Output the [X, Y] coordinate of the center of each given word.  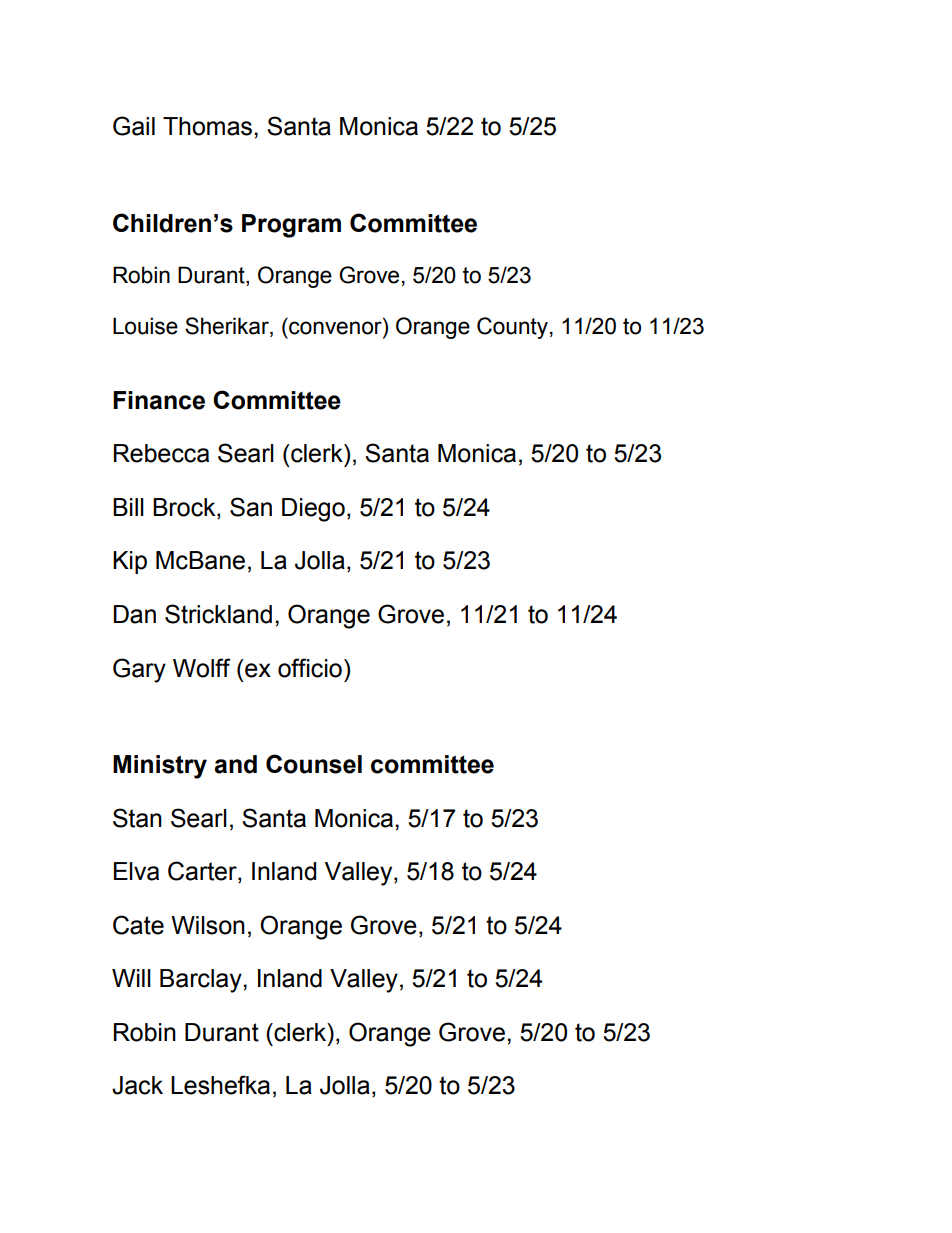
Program [291, 226]
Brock [185, 508]
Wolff [201, 668]
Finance [159, 400]
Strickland [218, 614]
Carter [203, 872]
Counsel [314, 764]
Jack [137, 1085]
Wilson [208, 925]
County [512, 328]
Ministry [160, 767]
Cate [138, 925]
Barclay [202, 981]
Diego [313, 510]
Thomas [207, 126]
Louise [145, 326]
